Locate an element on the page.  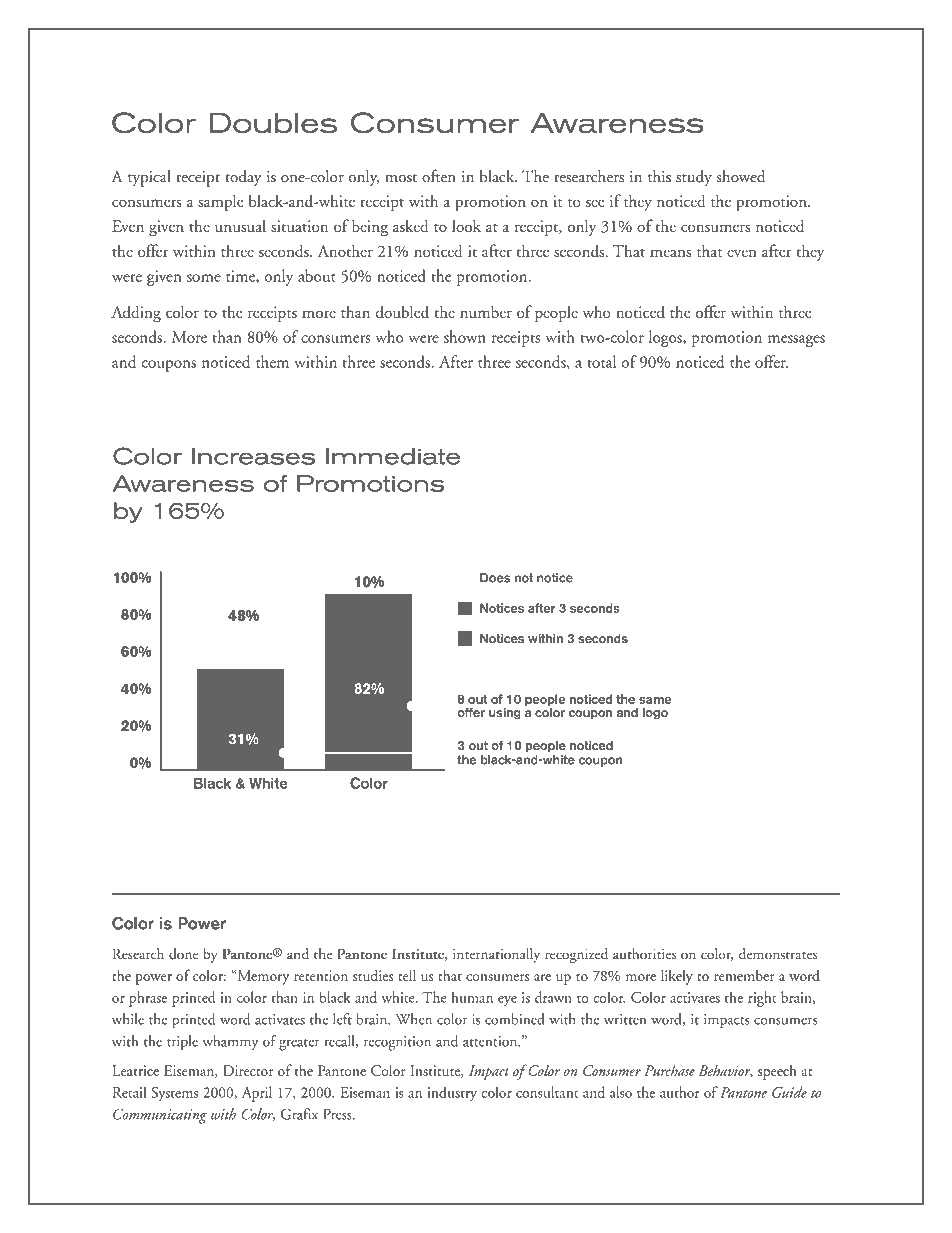
done is located at coordinates (184, 954).
